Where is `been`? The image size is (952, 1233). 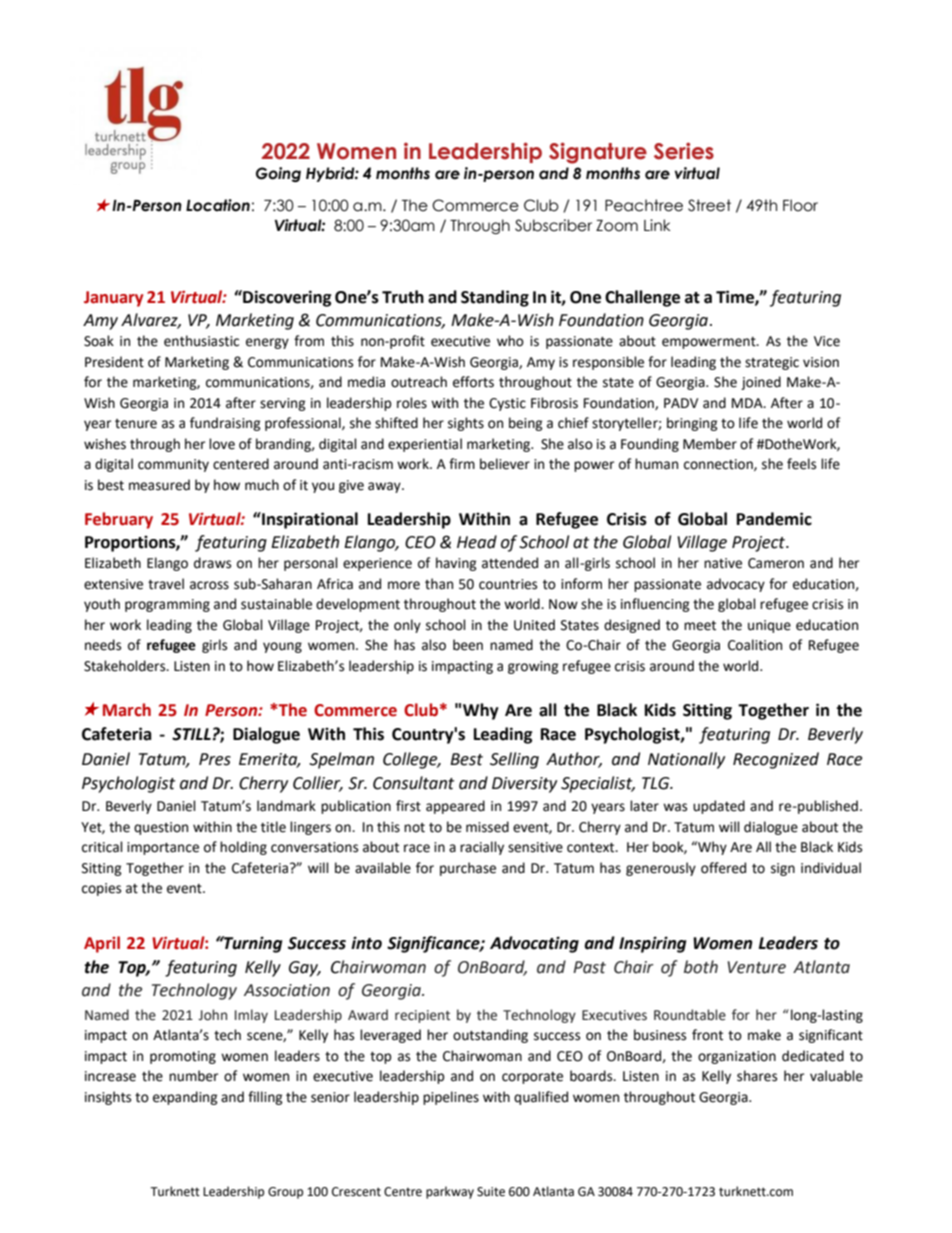
been is located at coordinates (468, 645).
